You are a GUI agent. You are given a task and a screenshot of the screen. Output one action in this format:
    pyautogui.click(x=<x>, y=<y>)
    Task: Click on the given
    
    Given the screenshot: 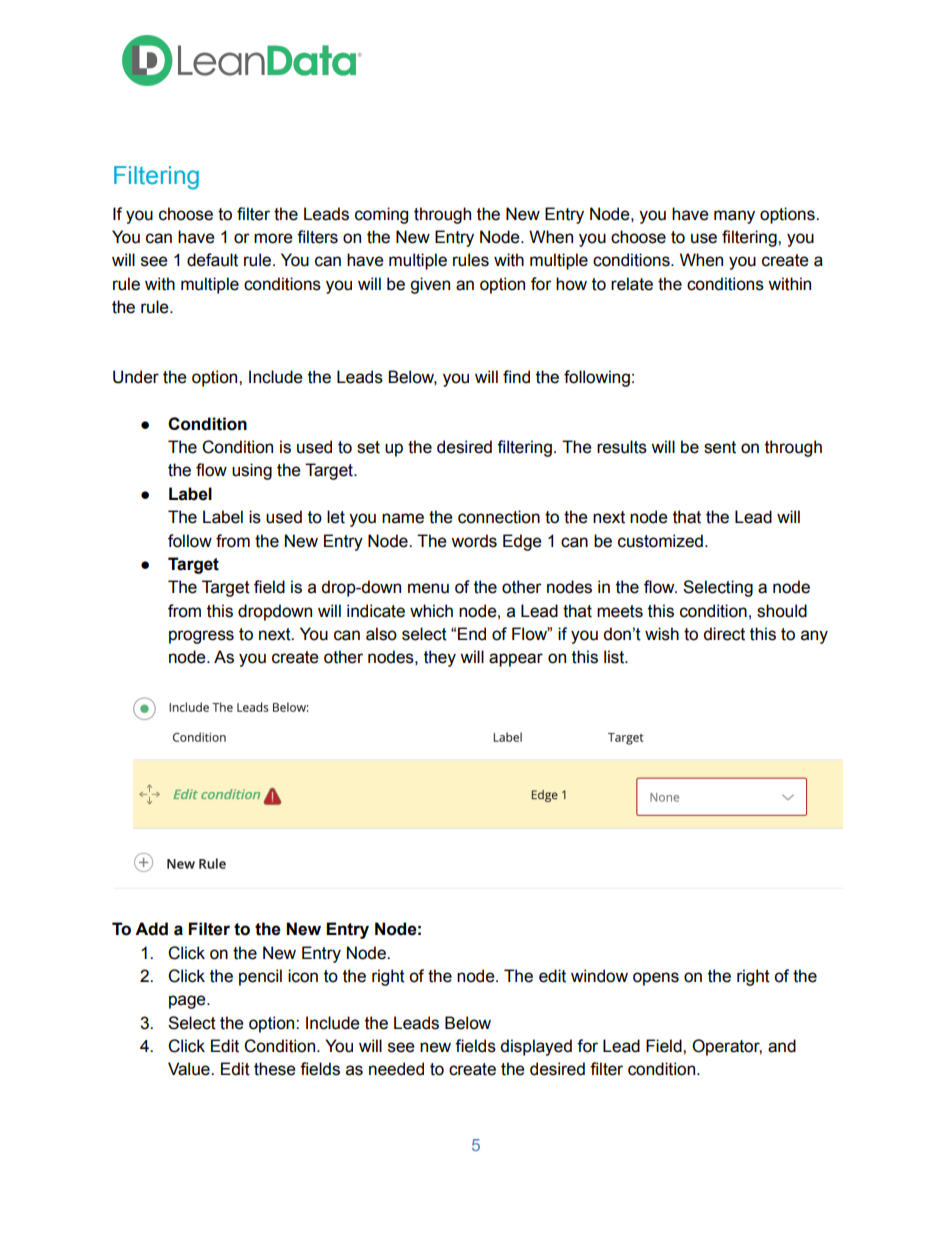 What is the action you would take?
    pyautogui.click(x=430, y=285)
